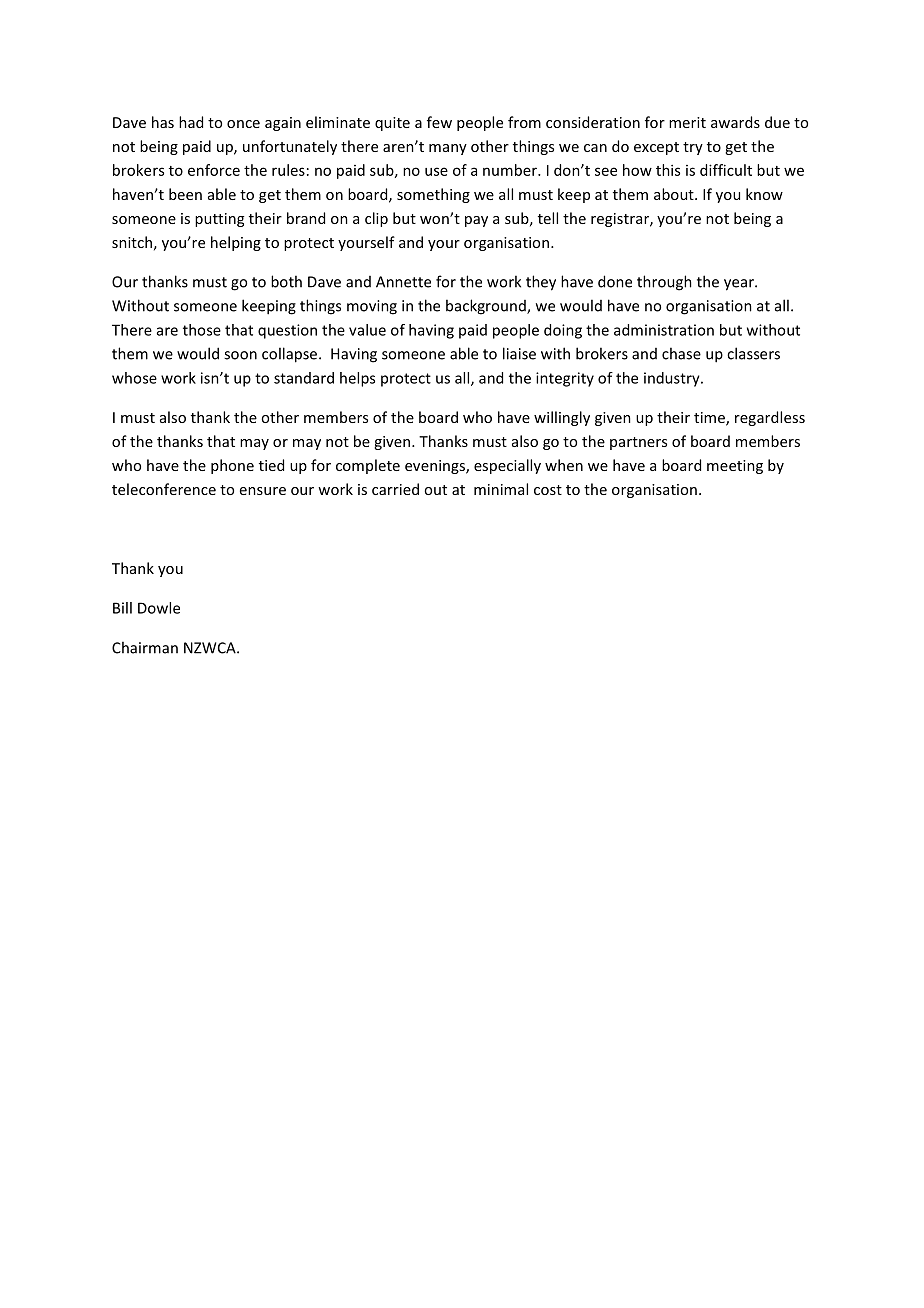  I want to click on helps, so click(357, 379).
